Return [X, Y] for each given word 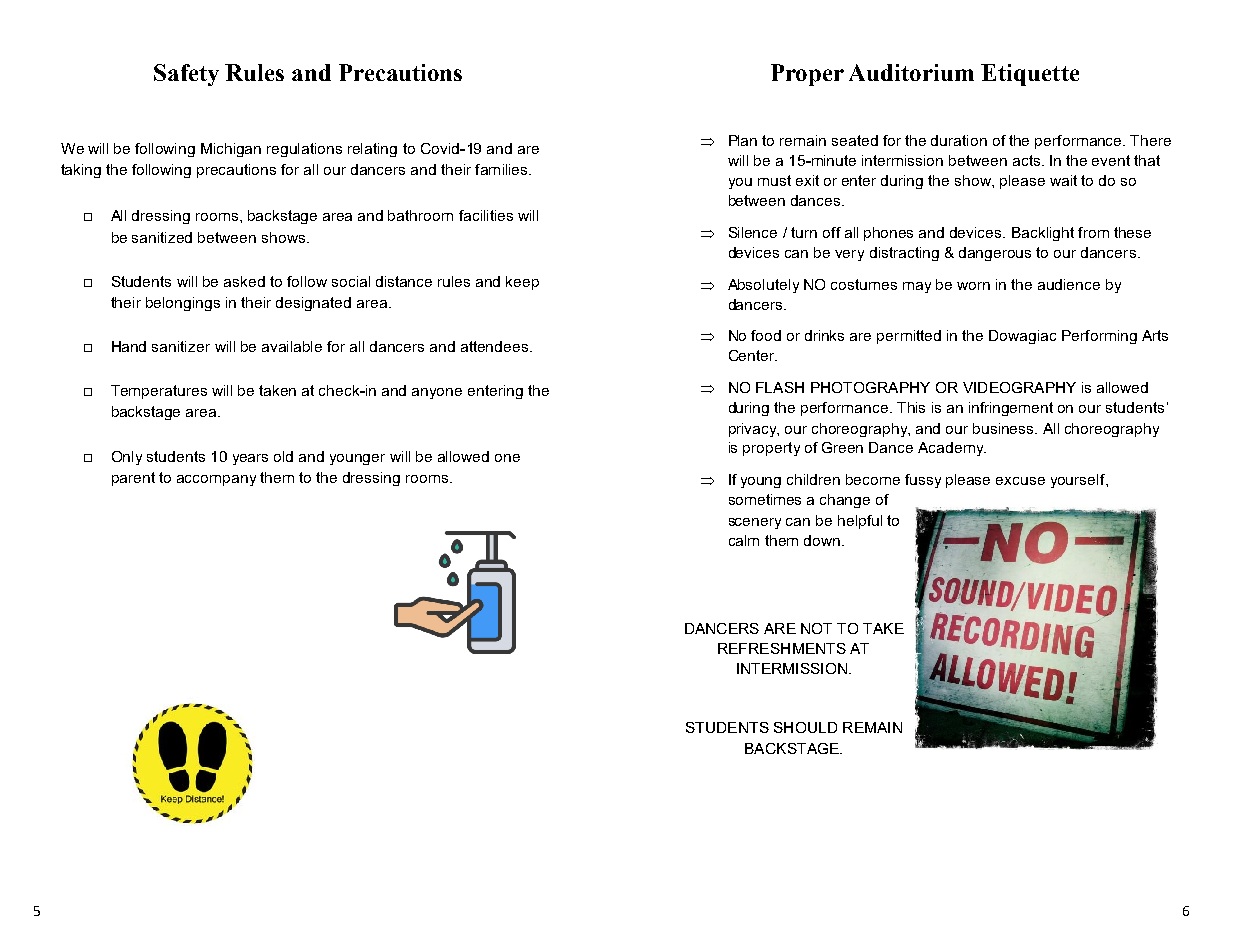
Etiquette [1030, 75]
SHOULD [805, 727]
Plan [743, 140]
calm [744, 540]
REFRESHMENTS [782, 648]
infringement [1011, 409]
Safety [186, 75]
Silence [753, 232]
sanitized [162, 237]
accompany [216, 480]
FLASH [780, 387]
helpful [860, 522]
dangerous [995, 254]
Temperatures [159, 392]
